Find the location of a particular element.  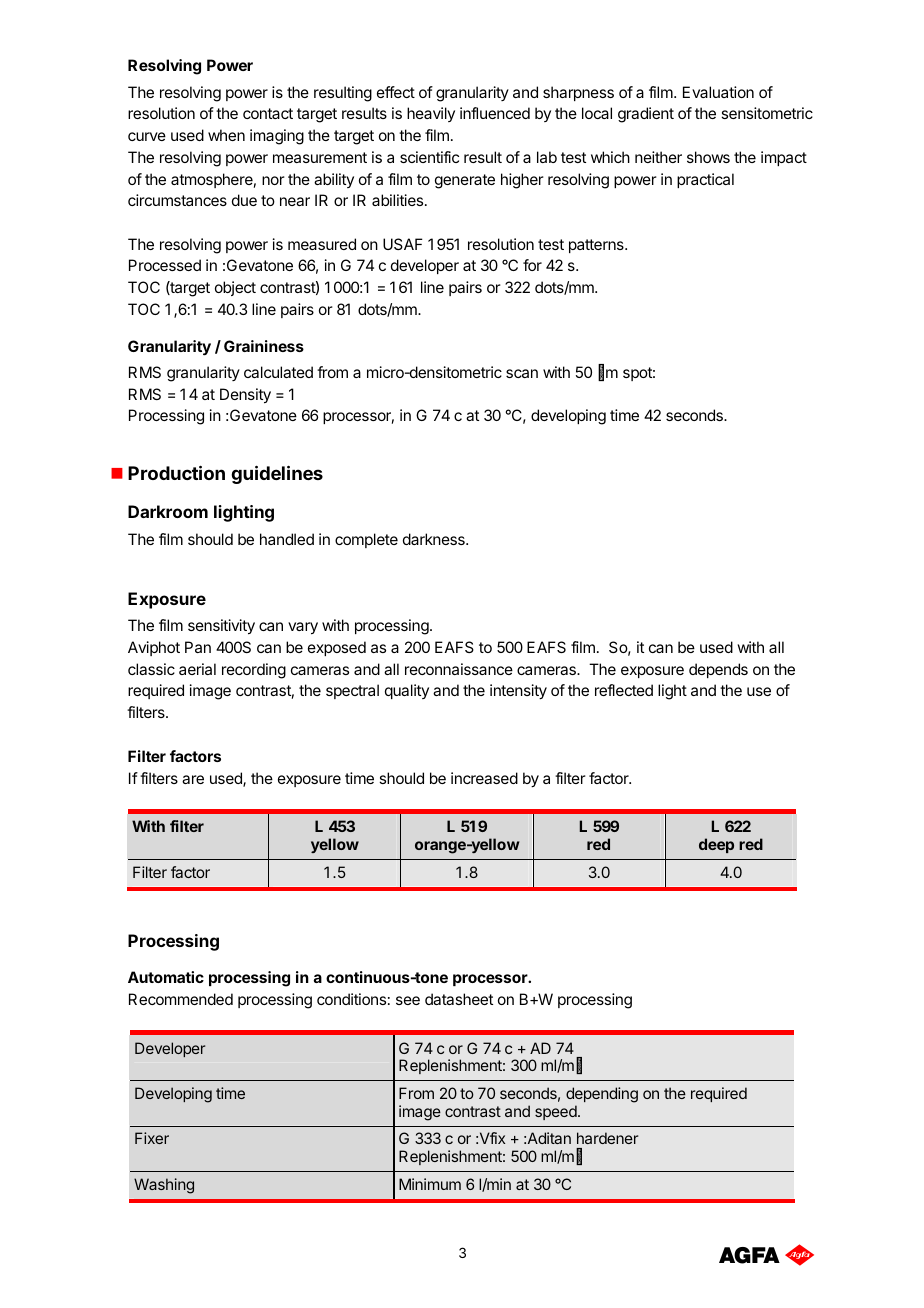

scan is located at coordinates (522, 373).
